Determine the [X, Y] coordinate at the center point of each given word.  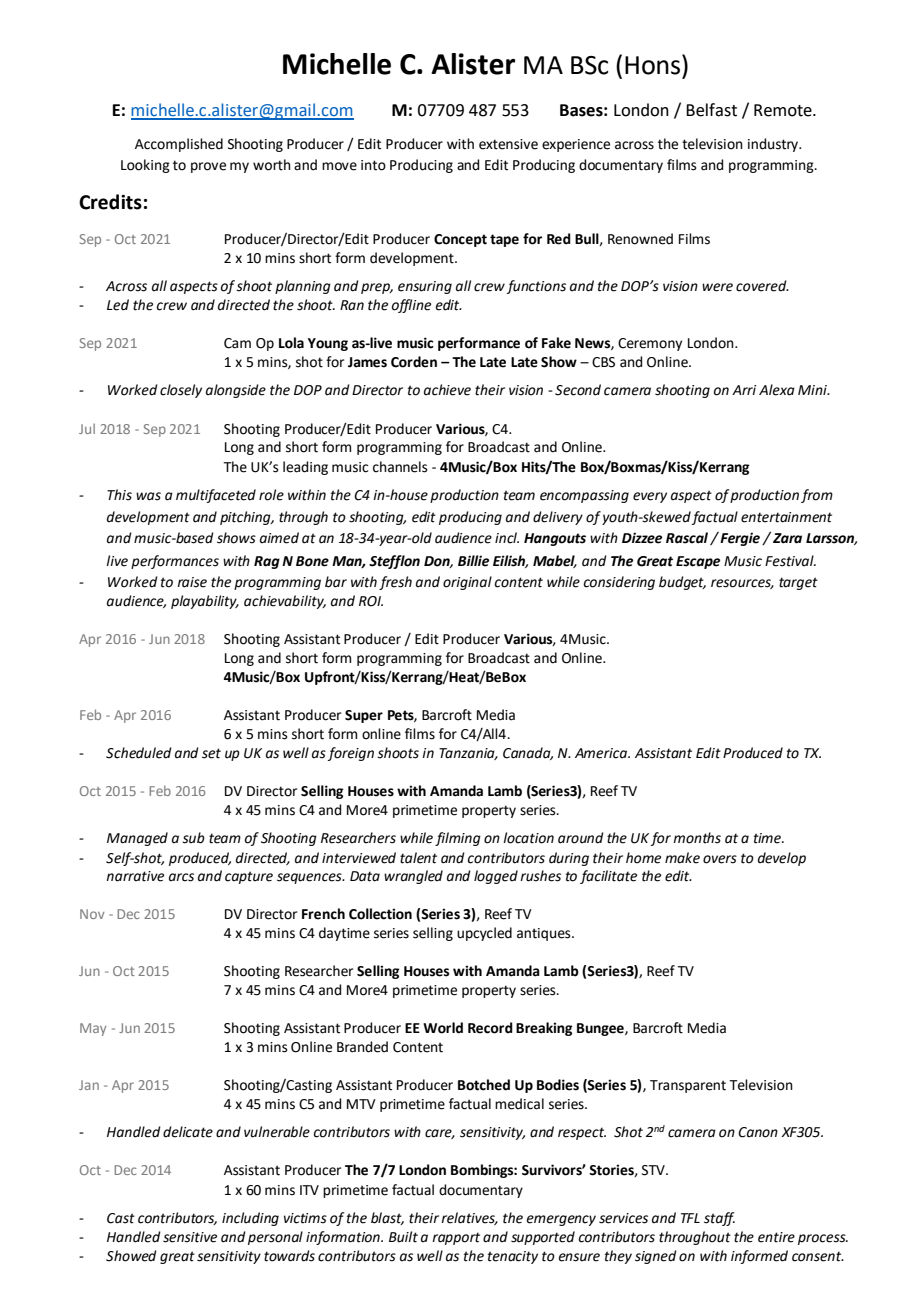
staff [719, 1219]
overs [720, 859]
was [148, 496]
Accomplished [179, 145]
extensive [508, 144]
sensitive [190, 1237]
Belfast [711, 110]
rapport [456, 1238]
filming [458, 839]
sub [193, 838]
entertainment [786, 517]
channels [400, 467]
